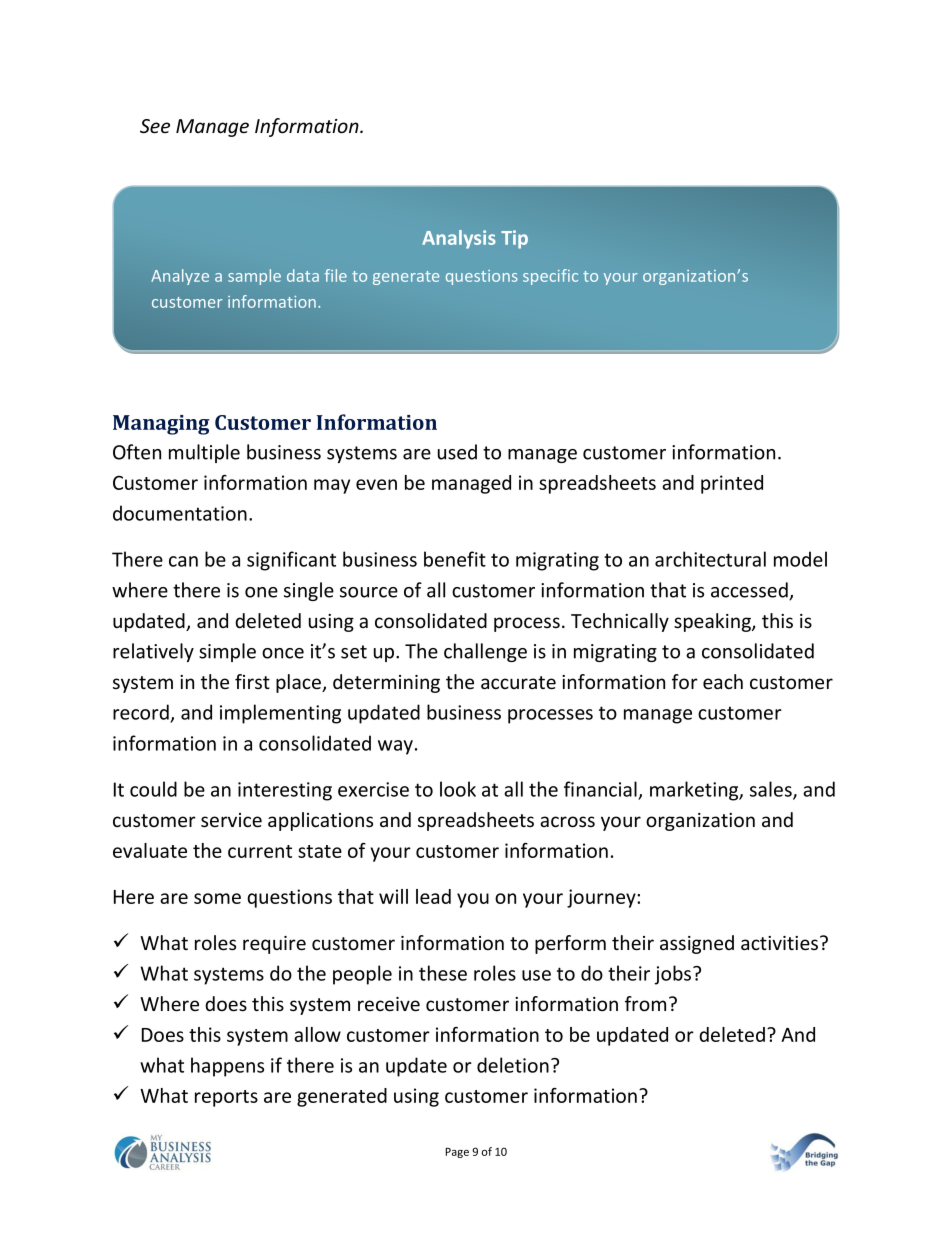  What do you see at coordinates (732, 484) in the document?
I see `printed` at bounding box center [732, 484].
